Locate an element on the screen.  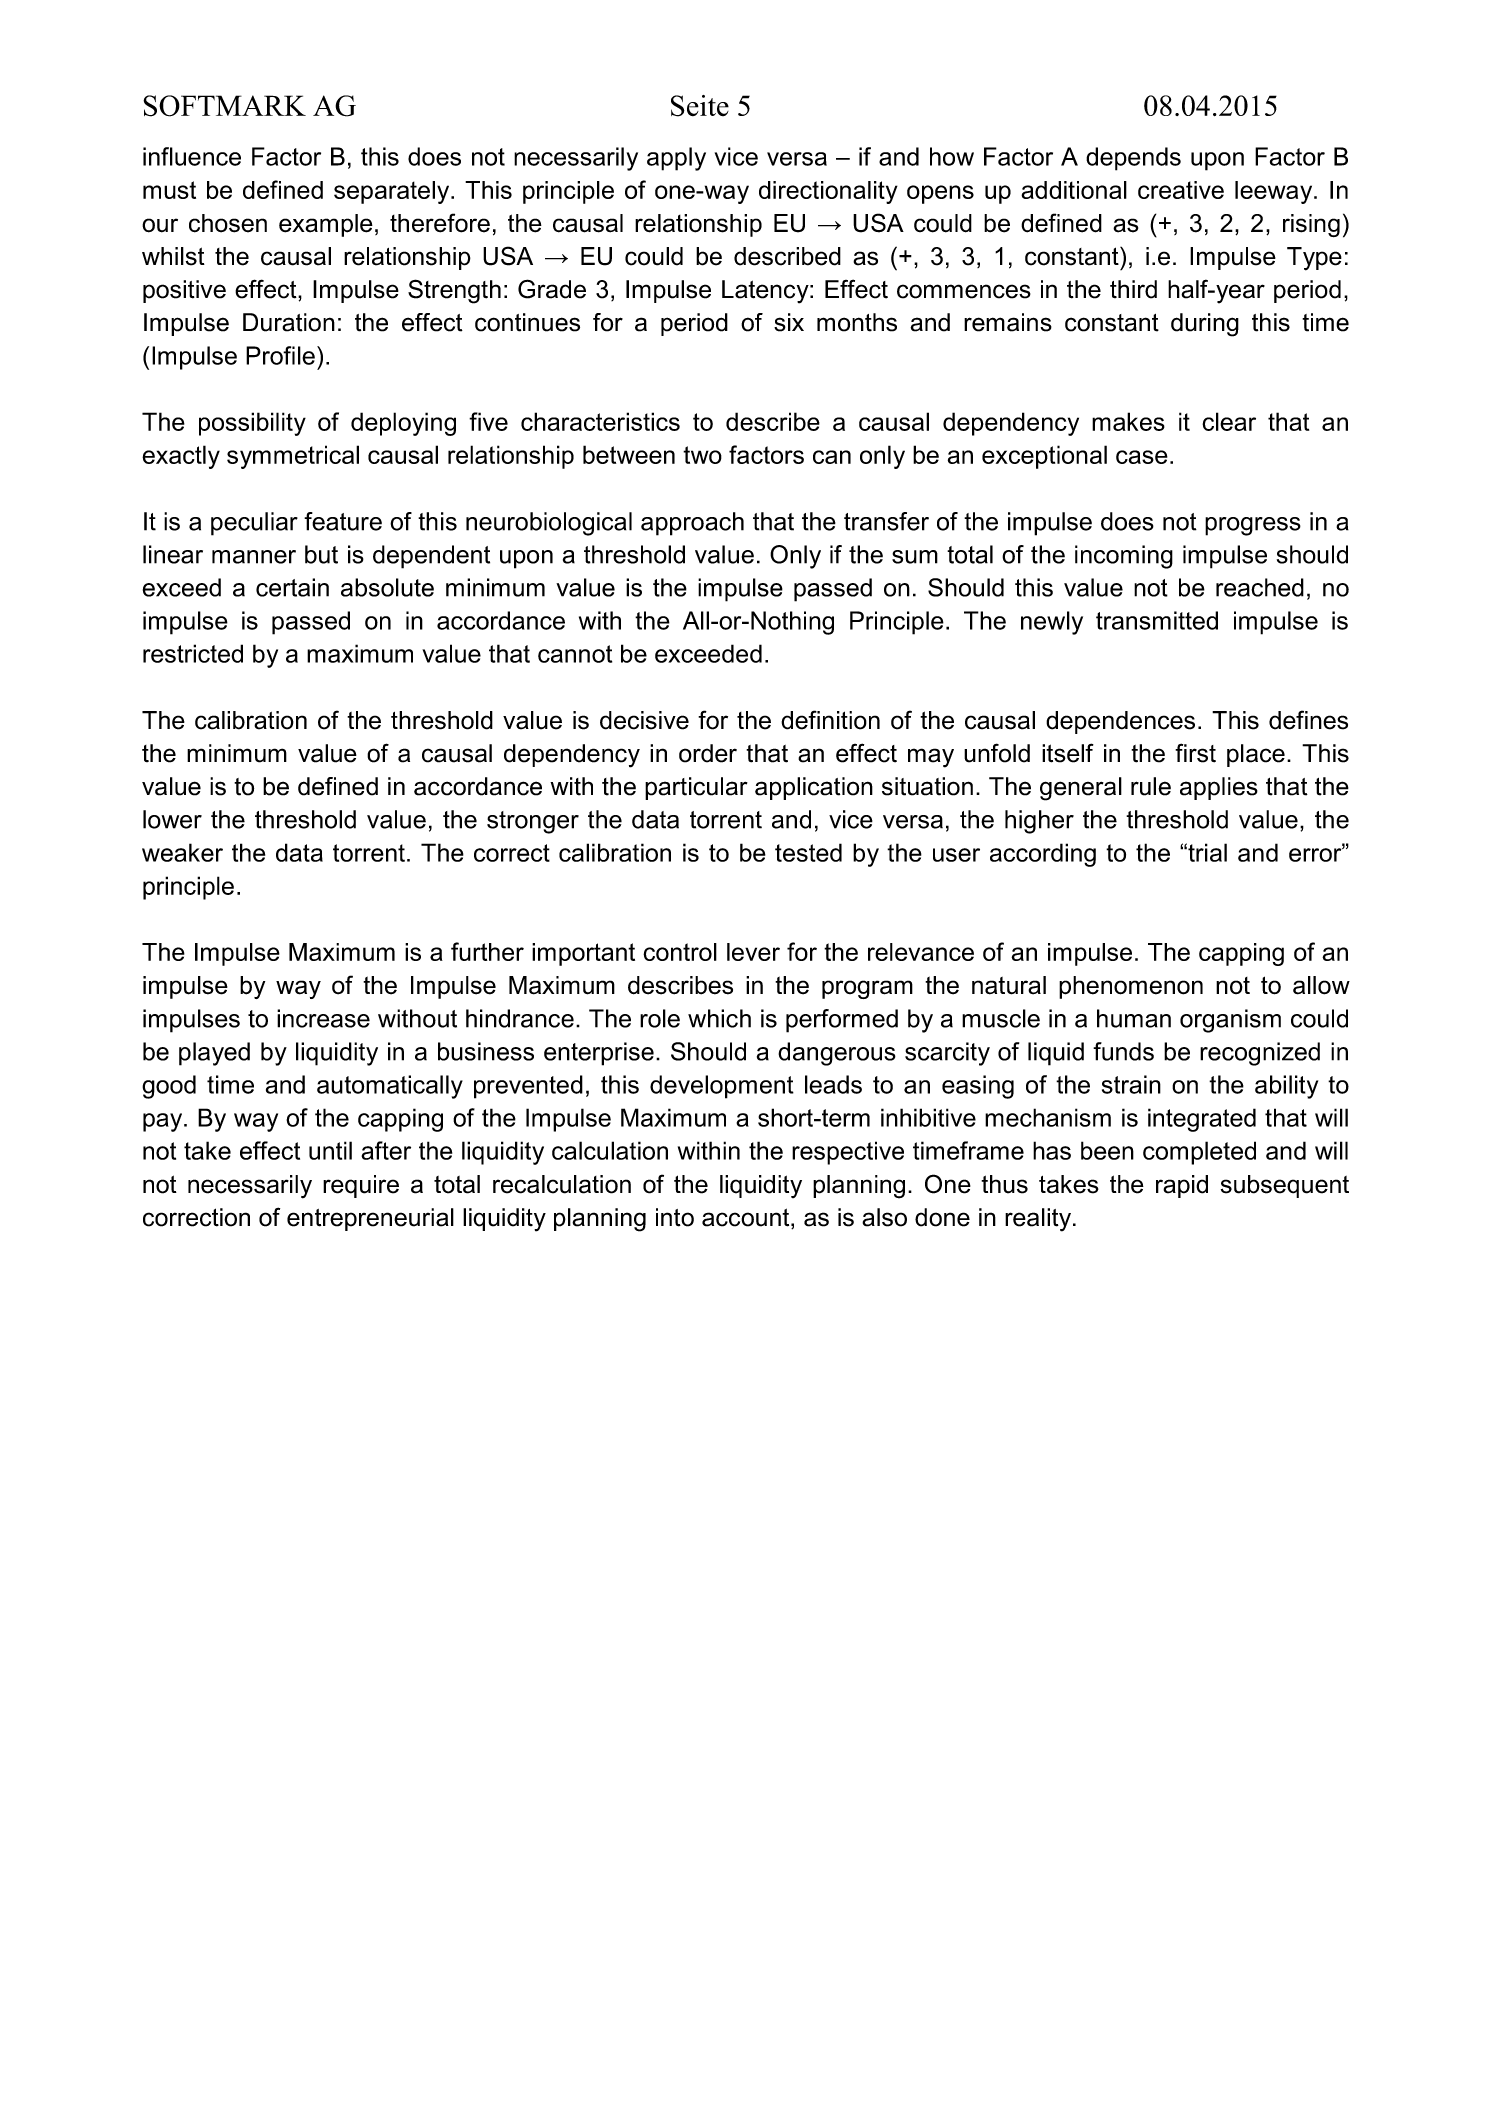
restricted is located at coordinates (193, 653).
